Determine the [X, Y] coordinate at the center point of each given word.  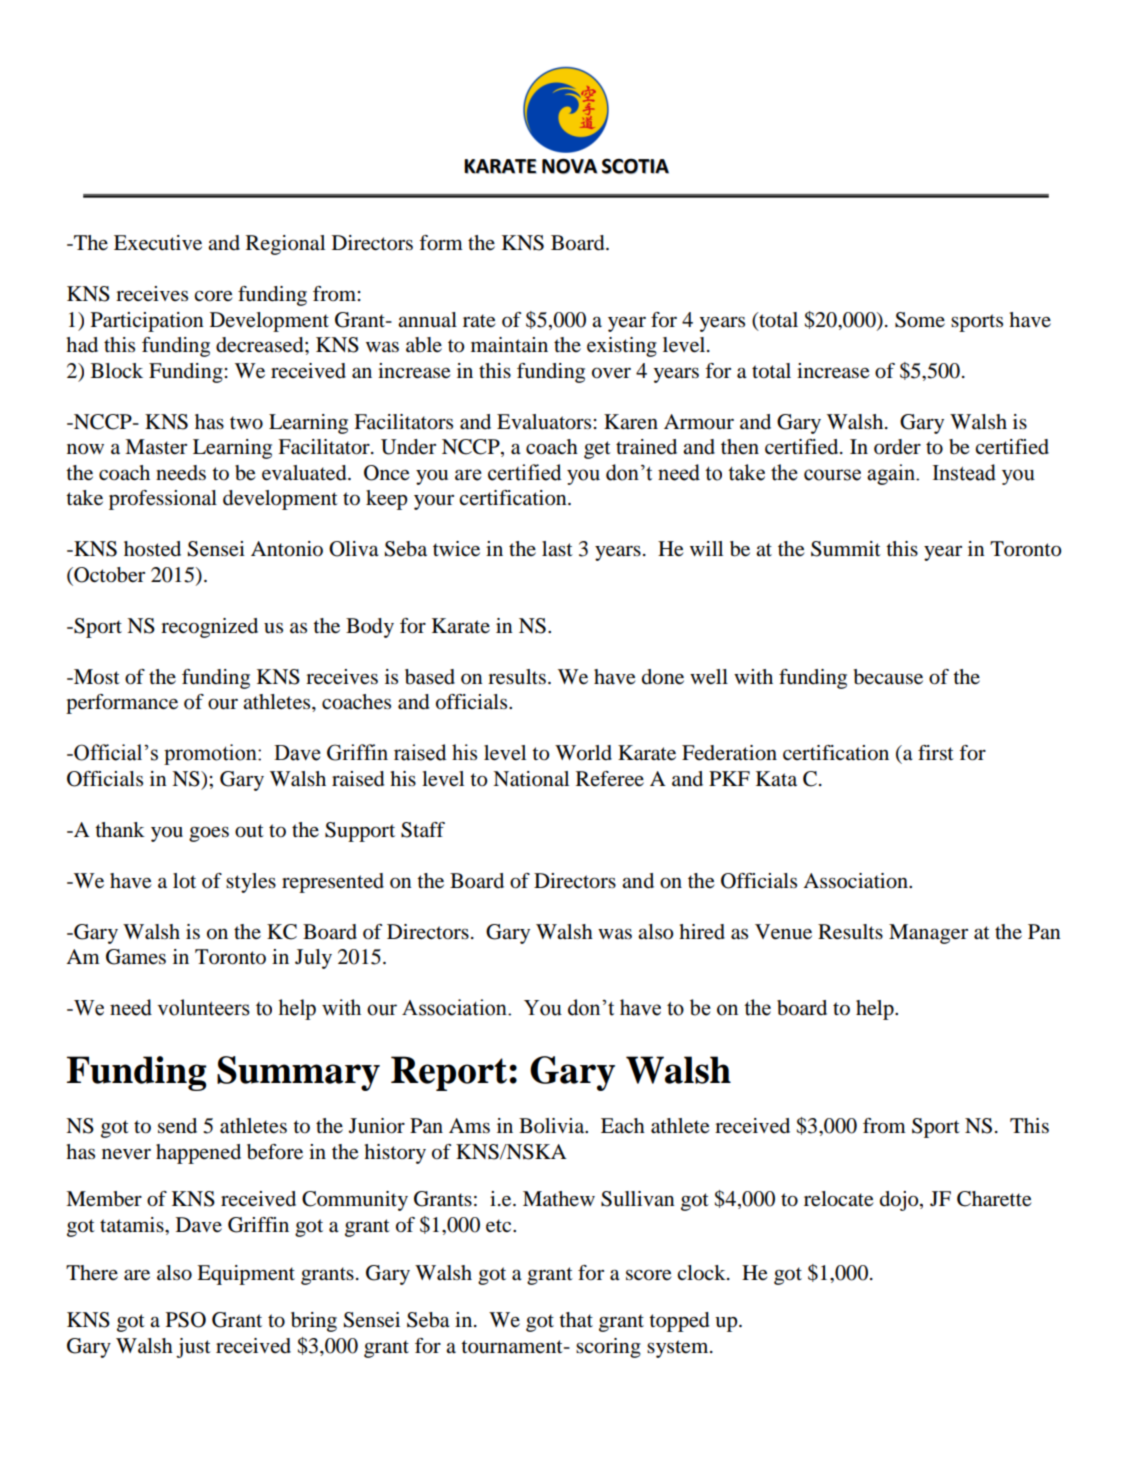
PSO [186, 1320]
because [888, 677]
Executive [158, 243]
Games [136, 957]
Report [449, 1073]
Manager [928, 934]
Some [920, 320]
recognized [209, 628]
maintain [509, 345]
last [557, 548]
